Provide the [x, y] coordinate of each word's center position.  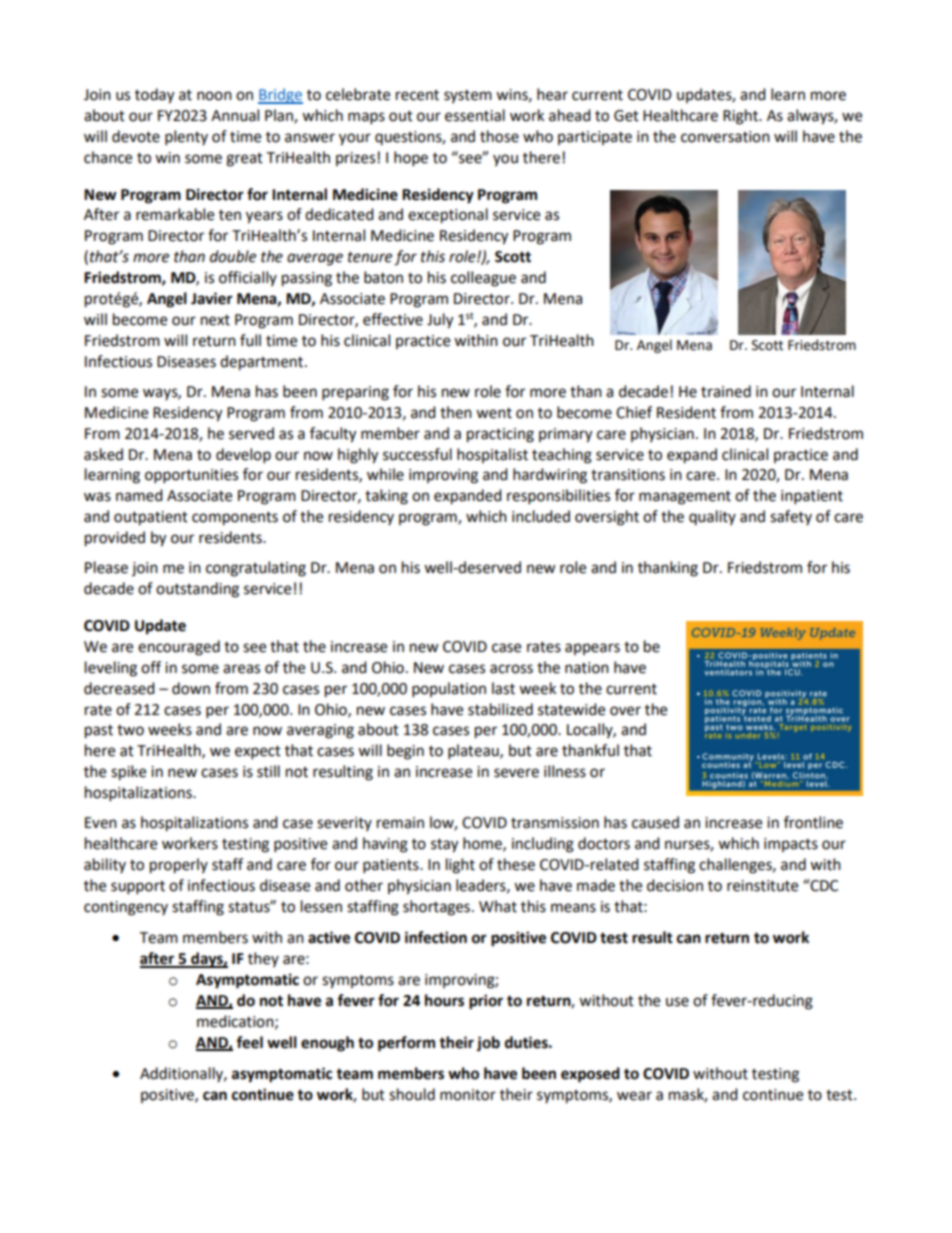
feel [249, 1042]
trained [726, 391]
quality [712, 517]
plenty [186, 138]
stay [444, 846]
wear [634, 1096]
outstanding [197, 590]
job [488, 1044]
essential [475, 115]
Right [741, 117]
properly [179, 866]
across [511, 669]
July [440, 321]
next [215, 320]
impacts [791, 845]
